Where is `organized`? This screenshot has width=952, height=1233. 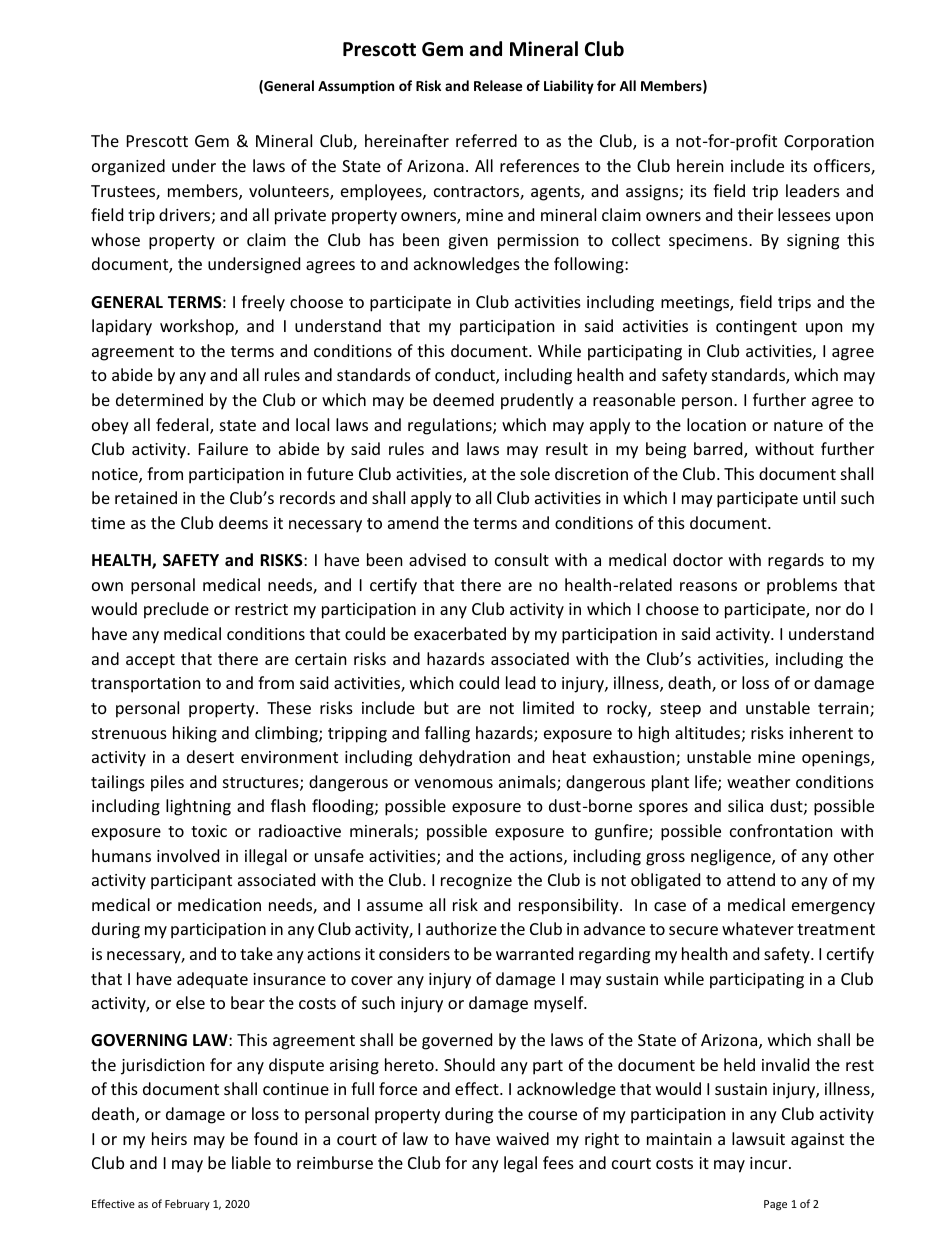 organized is located at coordinates (128, 167).
